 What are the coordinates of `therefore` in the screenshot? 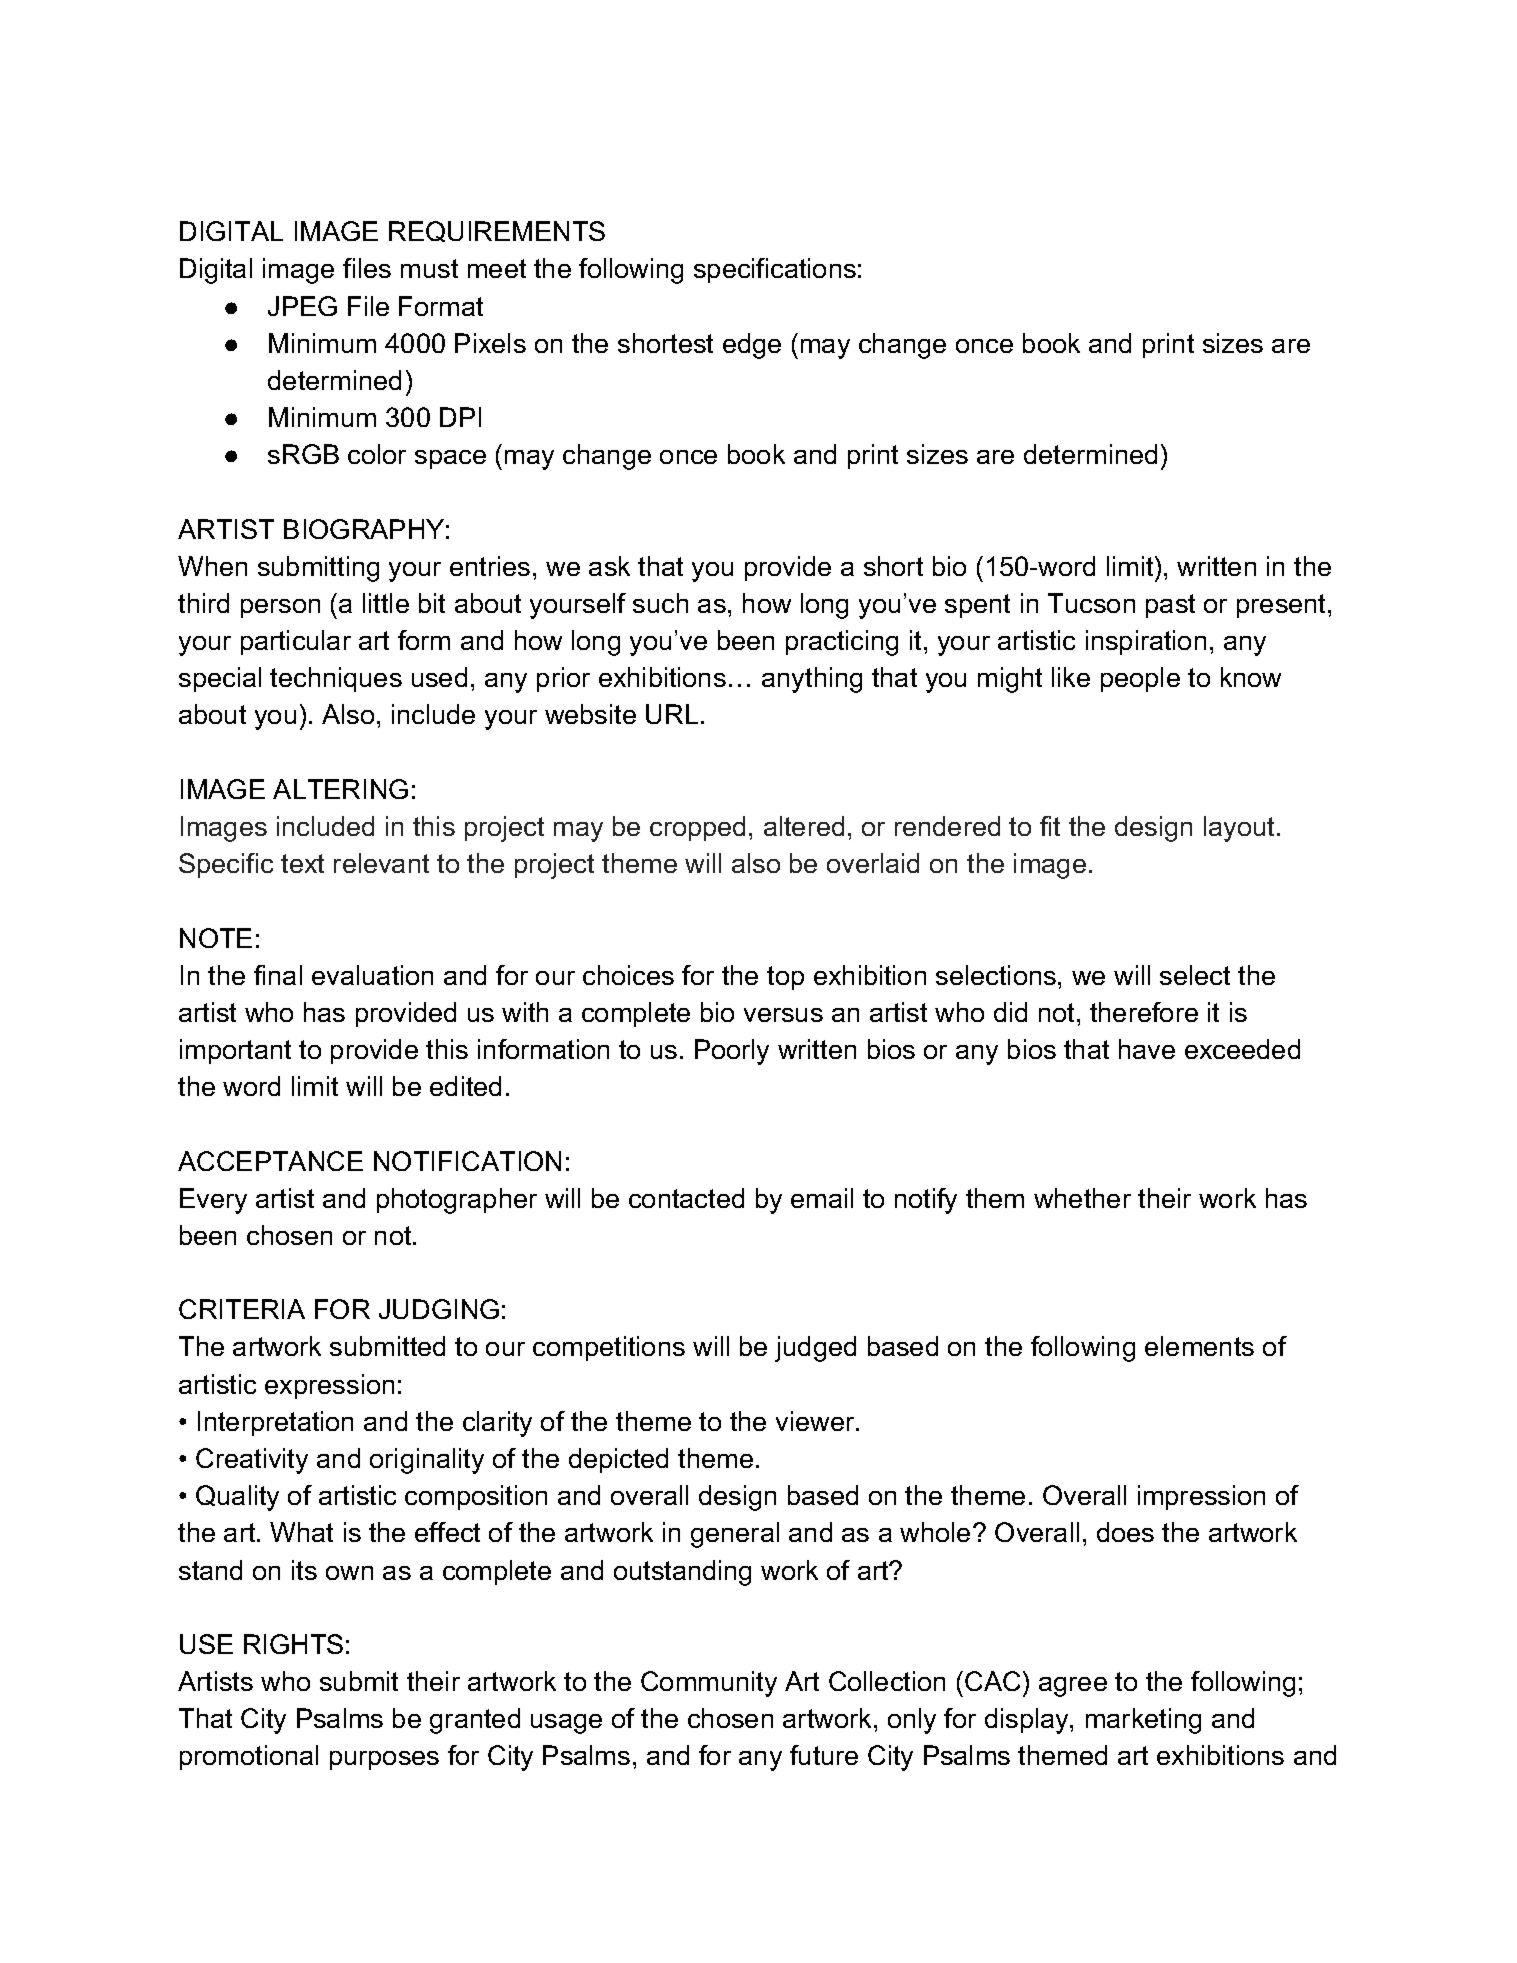 It's located at (1144, 1012).
